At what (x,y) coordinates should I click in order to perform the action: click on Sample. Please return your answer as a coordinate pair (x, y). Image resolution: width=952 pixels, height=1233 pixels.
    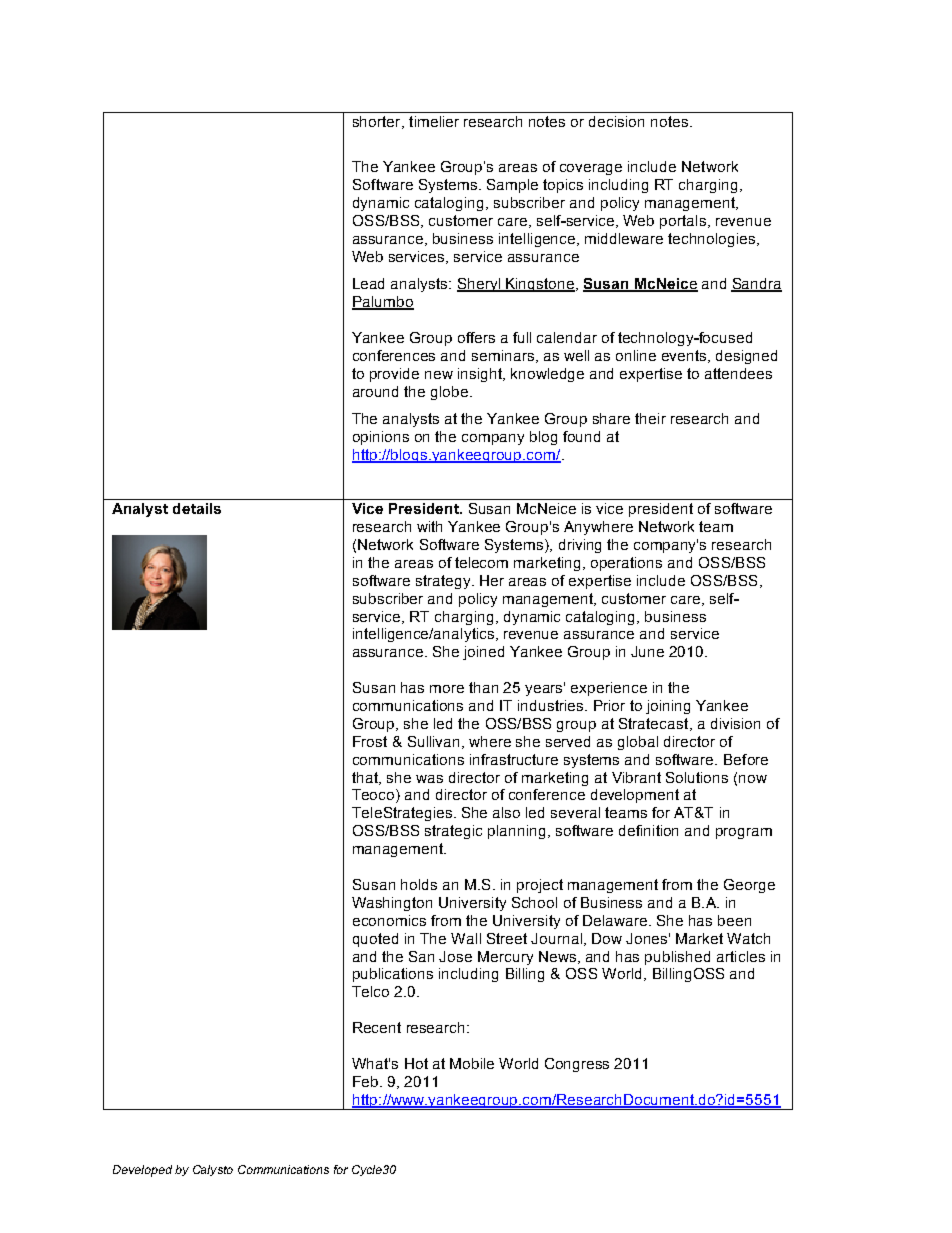
    Looking at the image, I should click on (512, 186).
